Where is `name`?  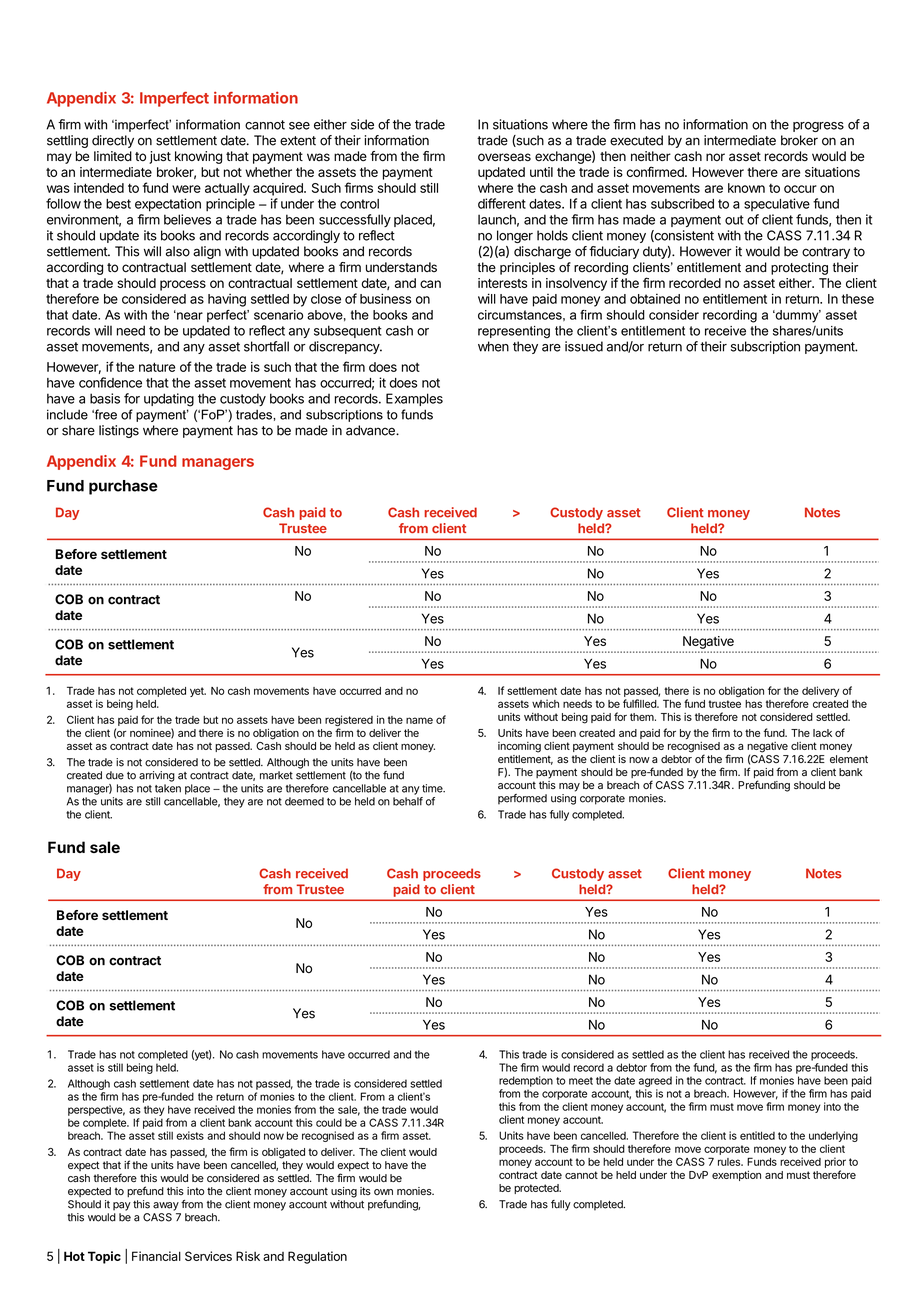
name is located at coordinates (419, 720).
